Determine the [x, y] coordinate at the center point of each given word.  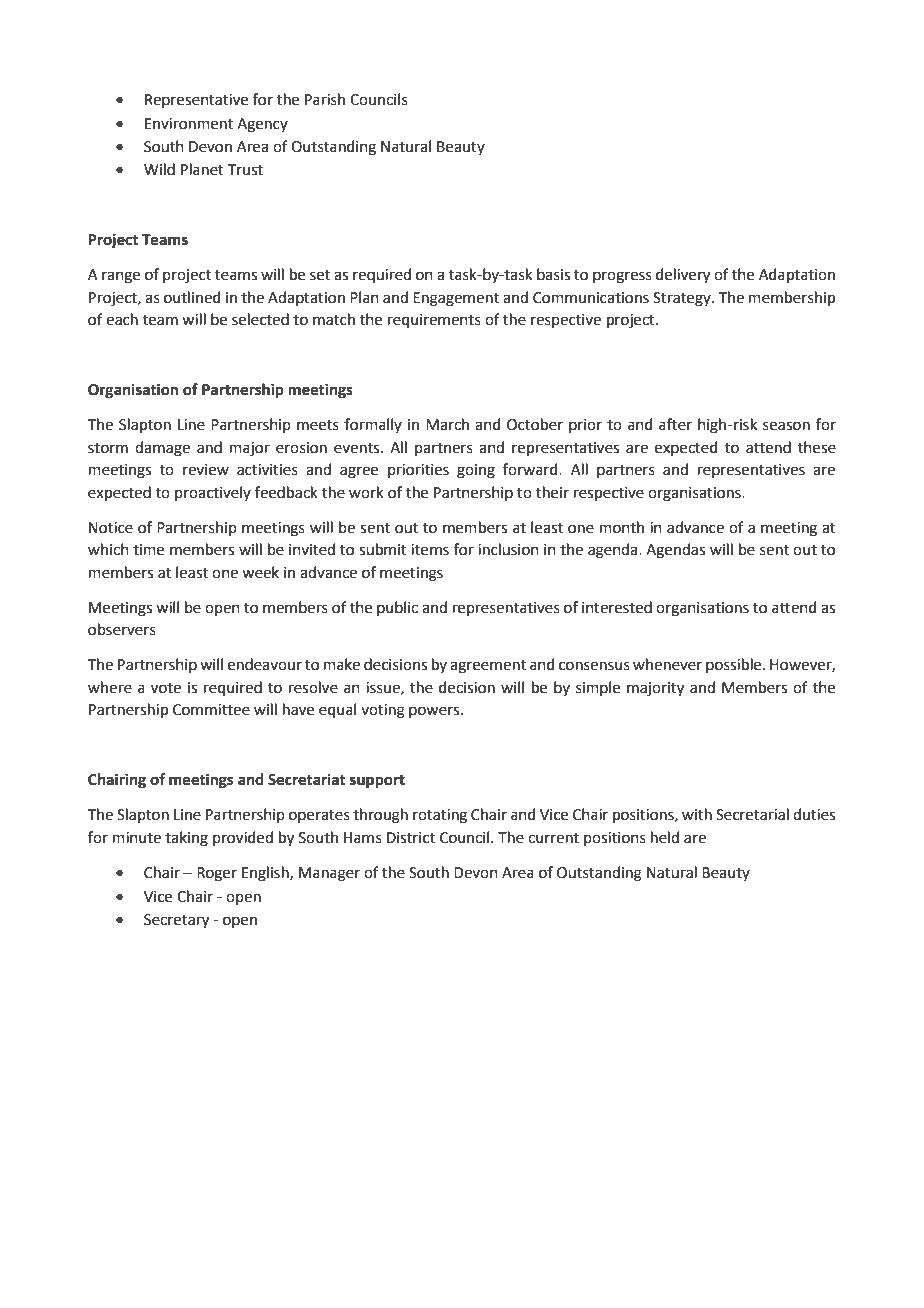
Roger [217, 874]
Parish [325, 99]
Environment [189, 124]
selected [260, 319]
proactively [213, 493]
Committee [211, 710]
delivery [683, 276]
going [476, 471]
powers [435, 712]
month [622, 527]
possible [735, 665]
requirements [434, 321]
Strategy [683, 299]
